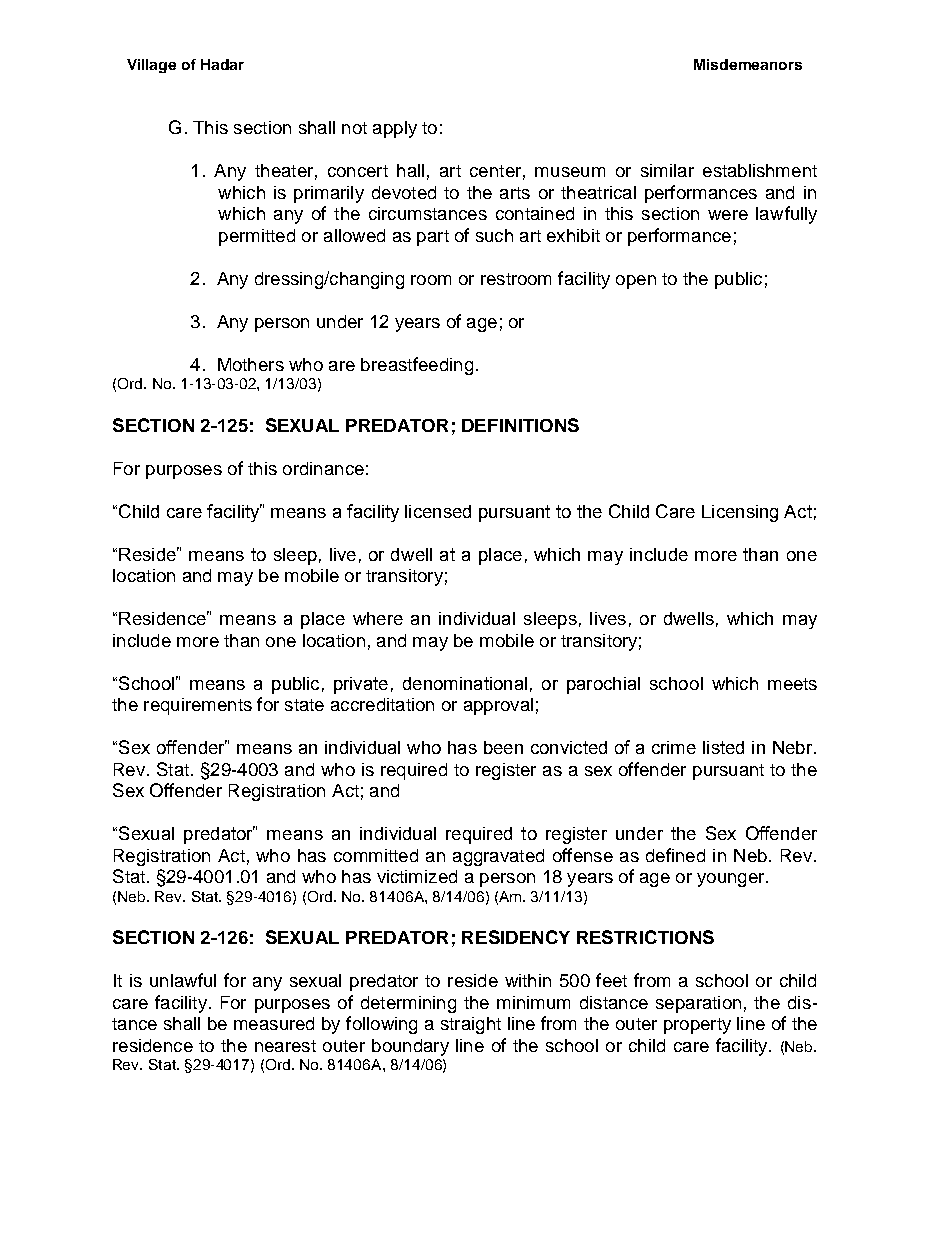  What do you see at coordinates (222, 64) in the page?
I see `Hadar` at bounding box center [222, 64].
